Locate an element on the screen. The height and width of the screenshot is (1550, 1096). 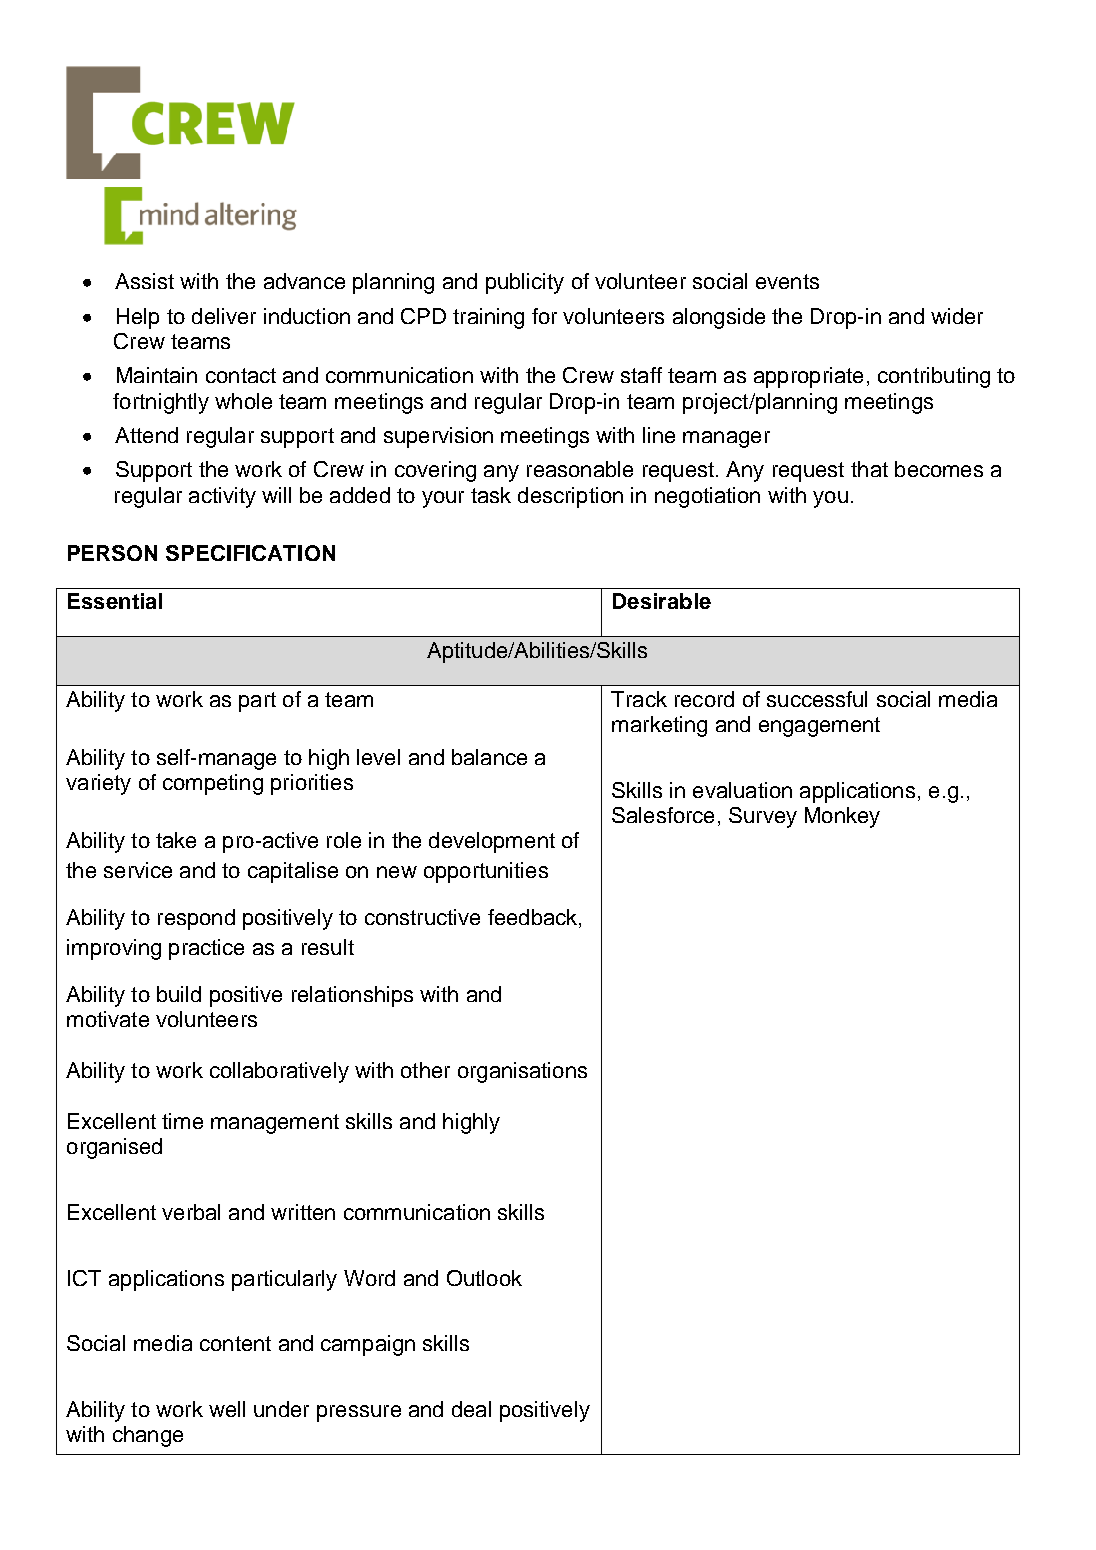
deal is located at coordinates (471, 1409).
